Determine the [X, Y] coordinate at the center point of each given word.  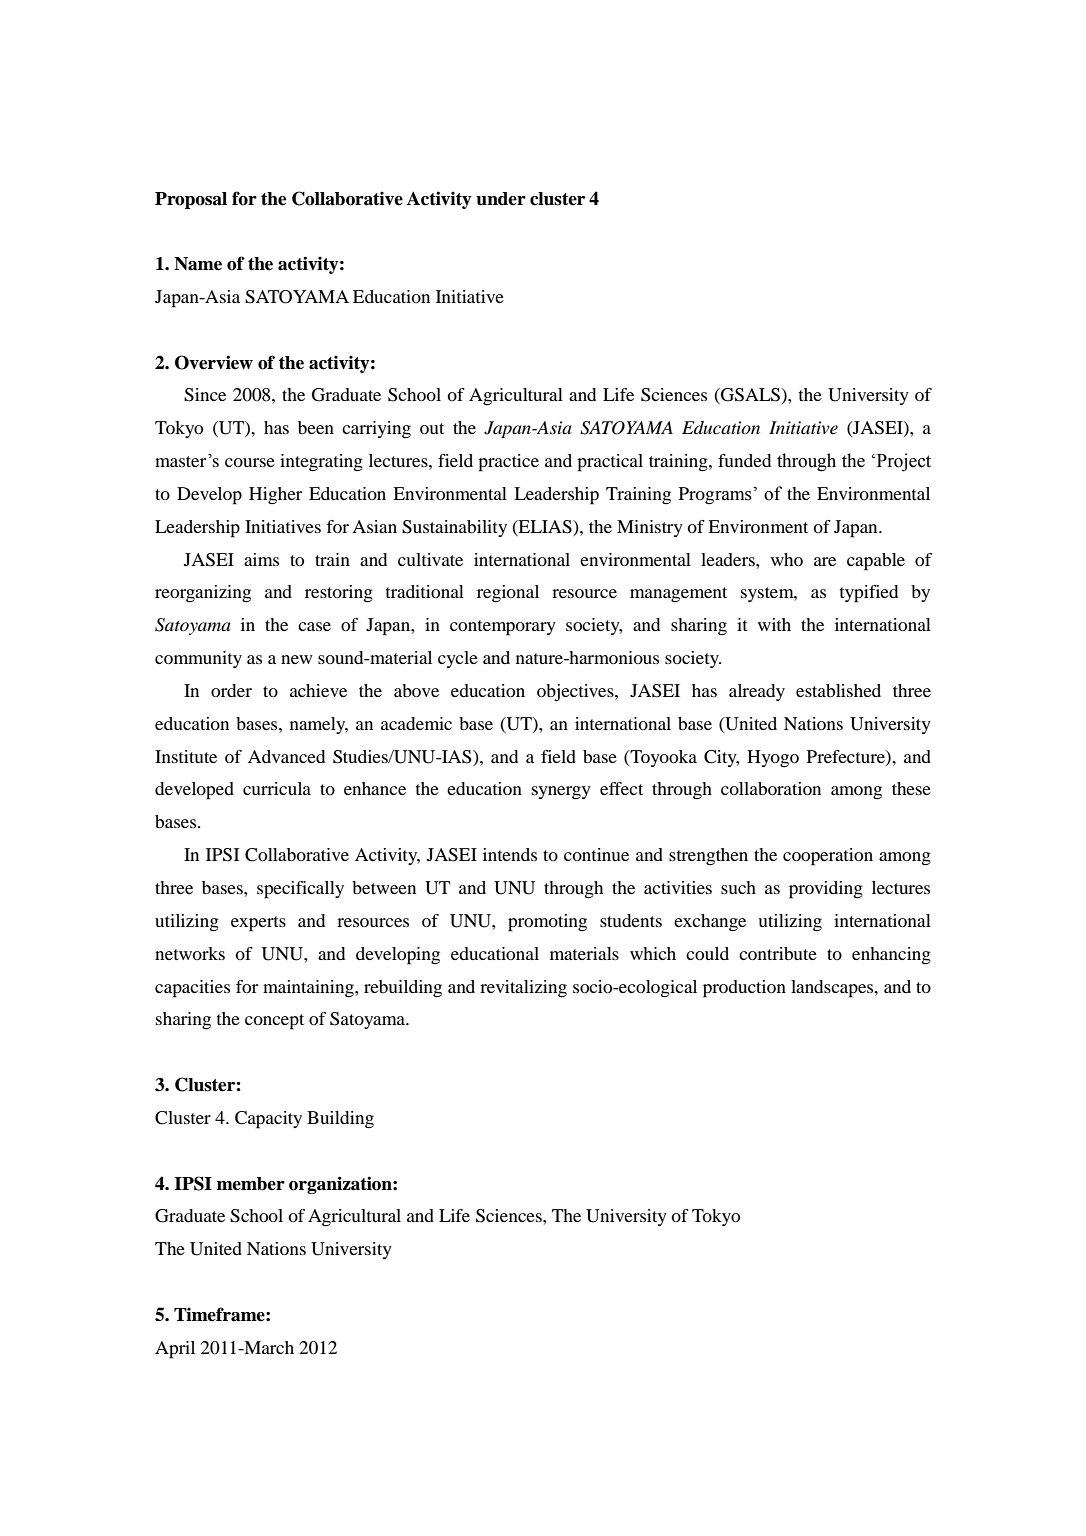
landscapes [833, 989]
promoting [547, 923]
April [175, 1350]
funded [744, 460]
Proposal [191, 200]
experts [258, 924]
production [744, 989]
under [501, 199]
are [825, 561]
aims [261, 559]
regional [508, 594]
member [251, 1184]
